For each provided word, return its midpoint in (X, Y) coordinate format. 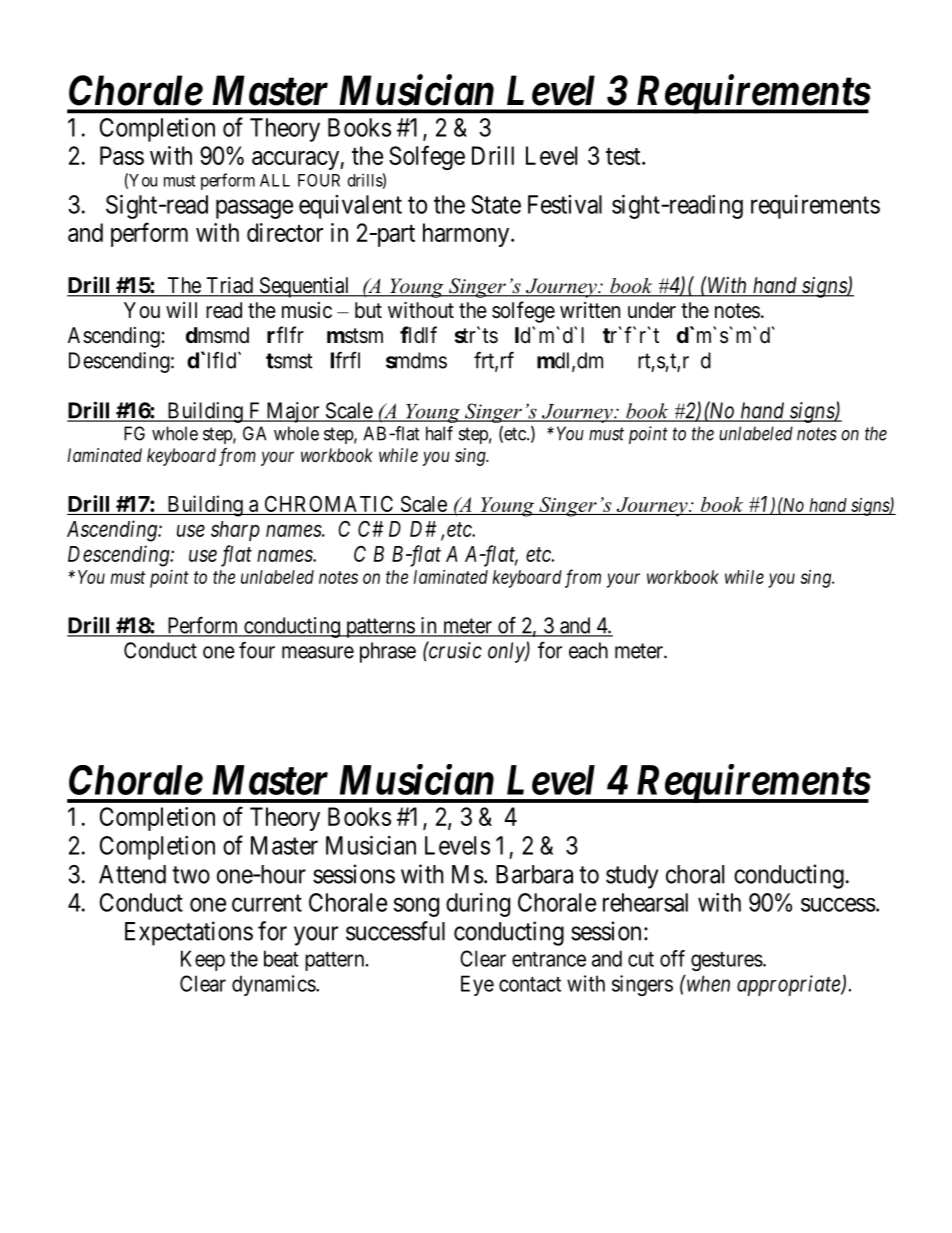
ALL (275, 180)
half (439, 433)
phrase (388, 652)
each (588, 650)
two (191, 875)
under (652, 310)
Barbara (534, 874)
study (632, 877)
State (496, 204)
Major (293, 412)
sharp (235, 531)
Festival (565, 204)
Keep (203, 960)
